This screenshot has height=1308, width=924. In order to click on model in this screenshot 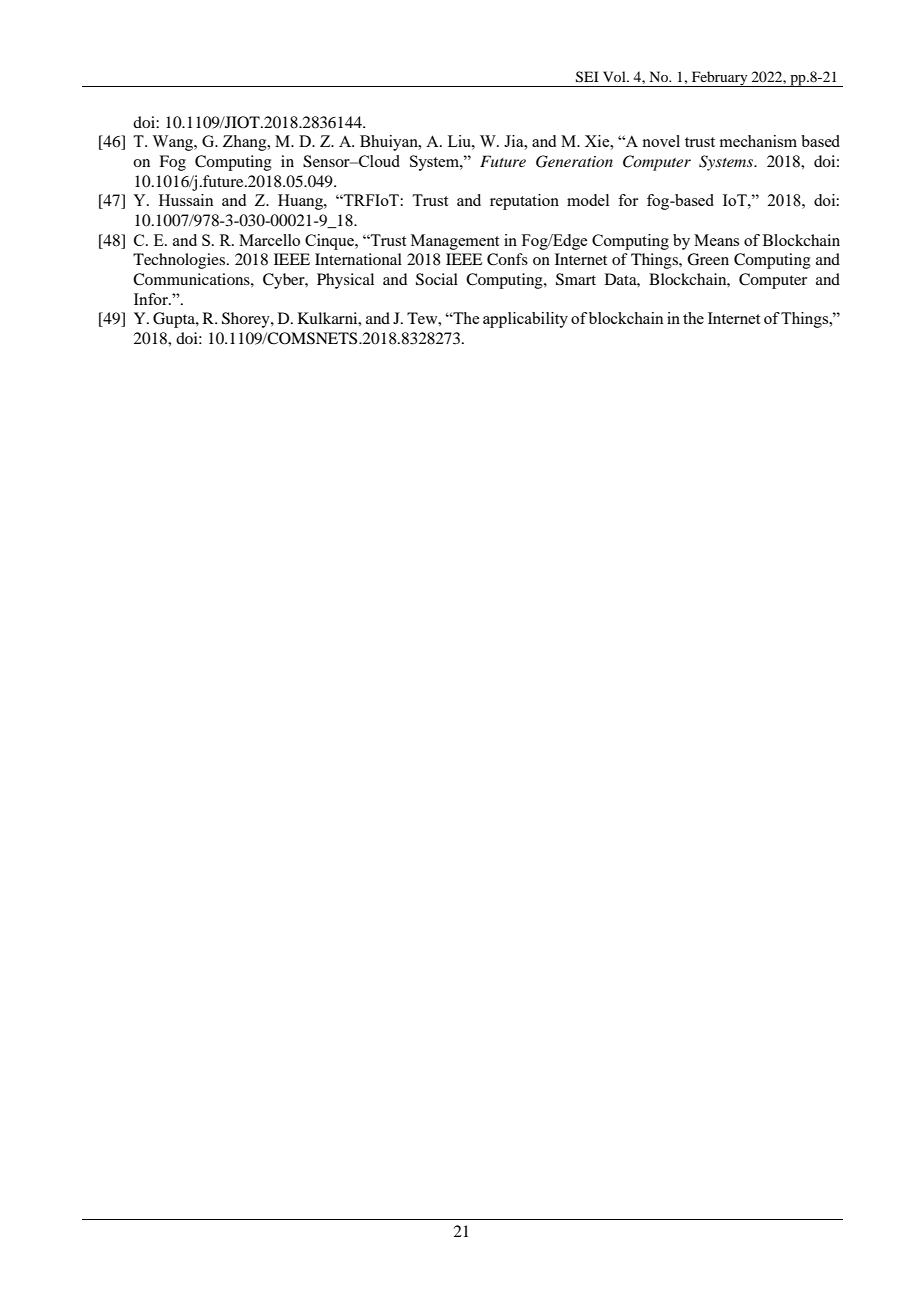, I will do `click(588, 200)`.
